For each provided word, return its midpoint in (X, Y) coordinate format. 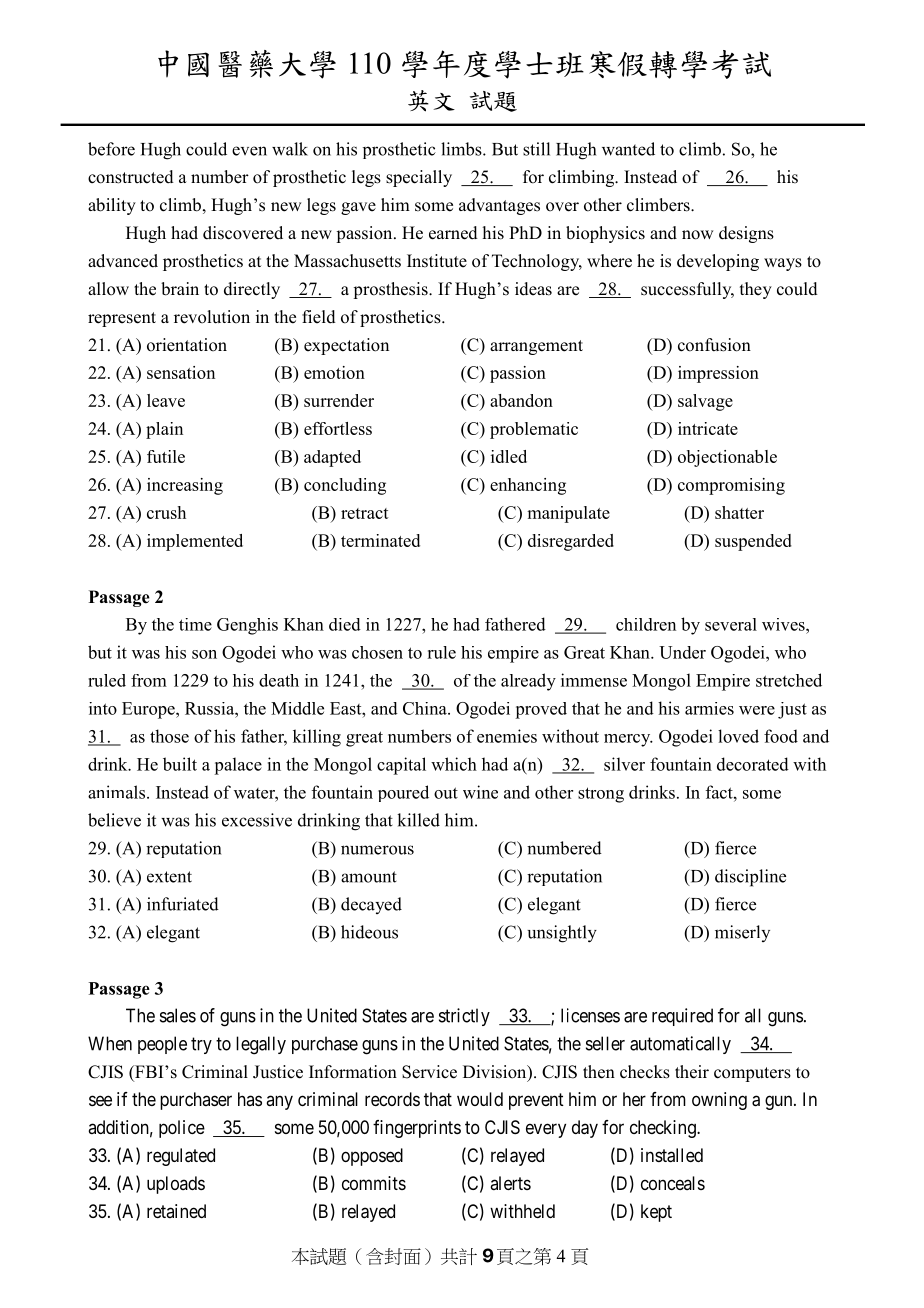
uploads (176, 1185)
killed (418, 820)
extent (169, 877)
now (697, 235)
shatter (739, 512)
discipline (750, 878)
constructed (131, 177)
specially (419, 178)
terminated (380, 540)
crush (166, 512)
